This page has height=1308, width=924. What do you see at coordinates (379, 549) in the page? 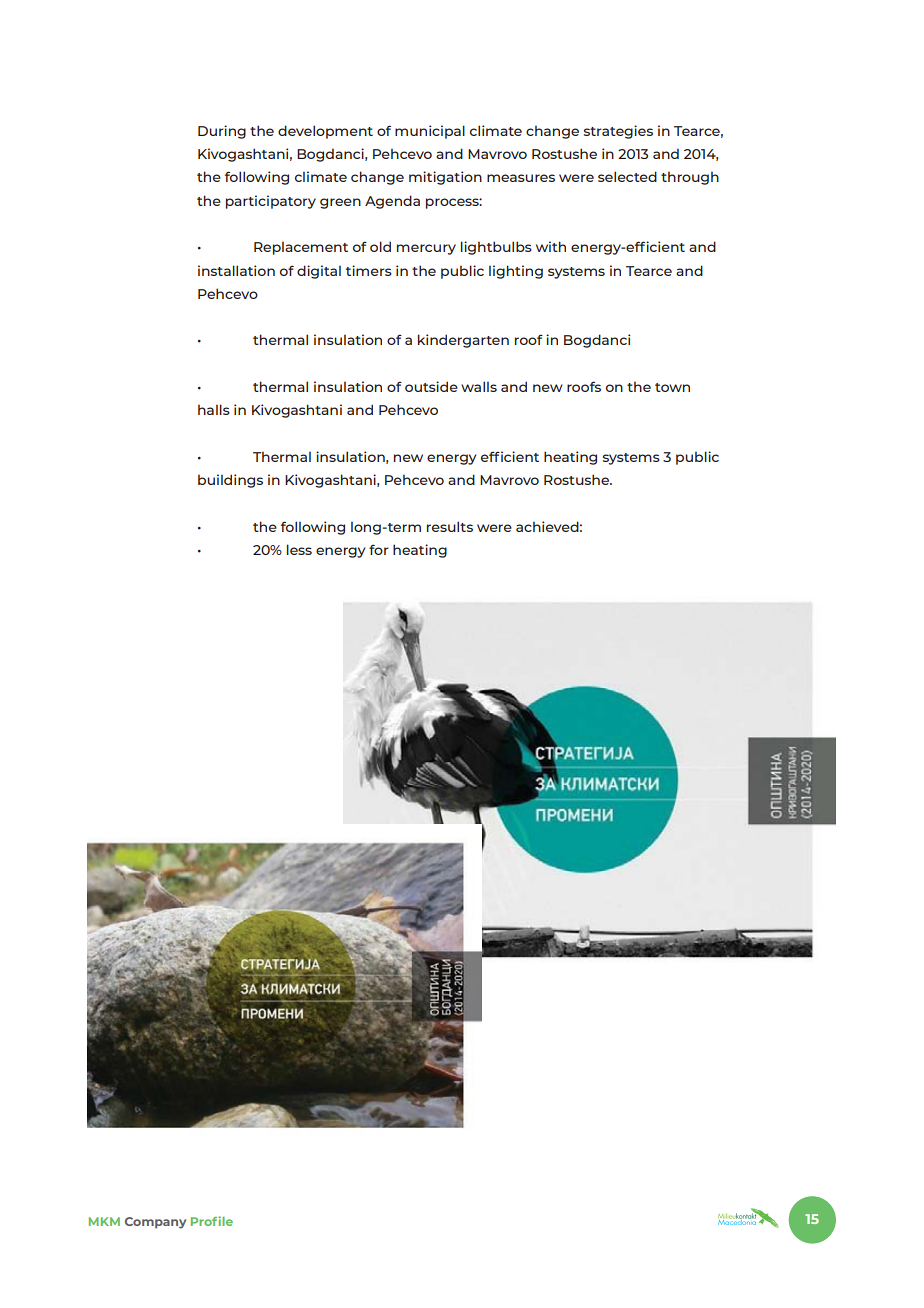
I see `for` at bounding box center [379, 549].
